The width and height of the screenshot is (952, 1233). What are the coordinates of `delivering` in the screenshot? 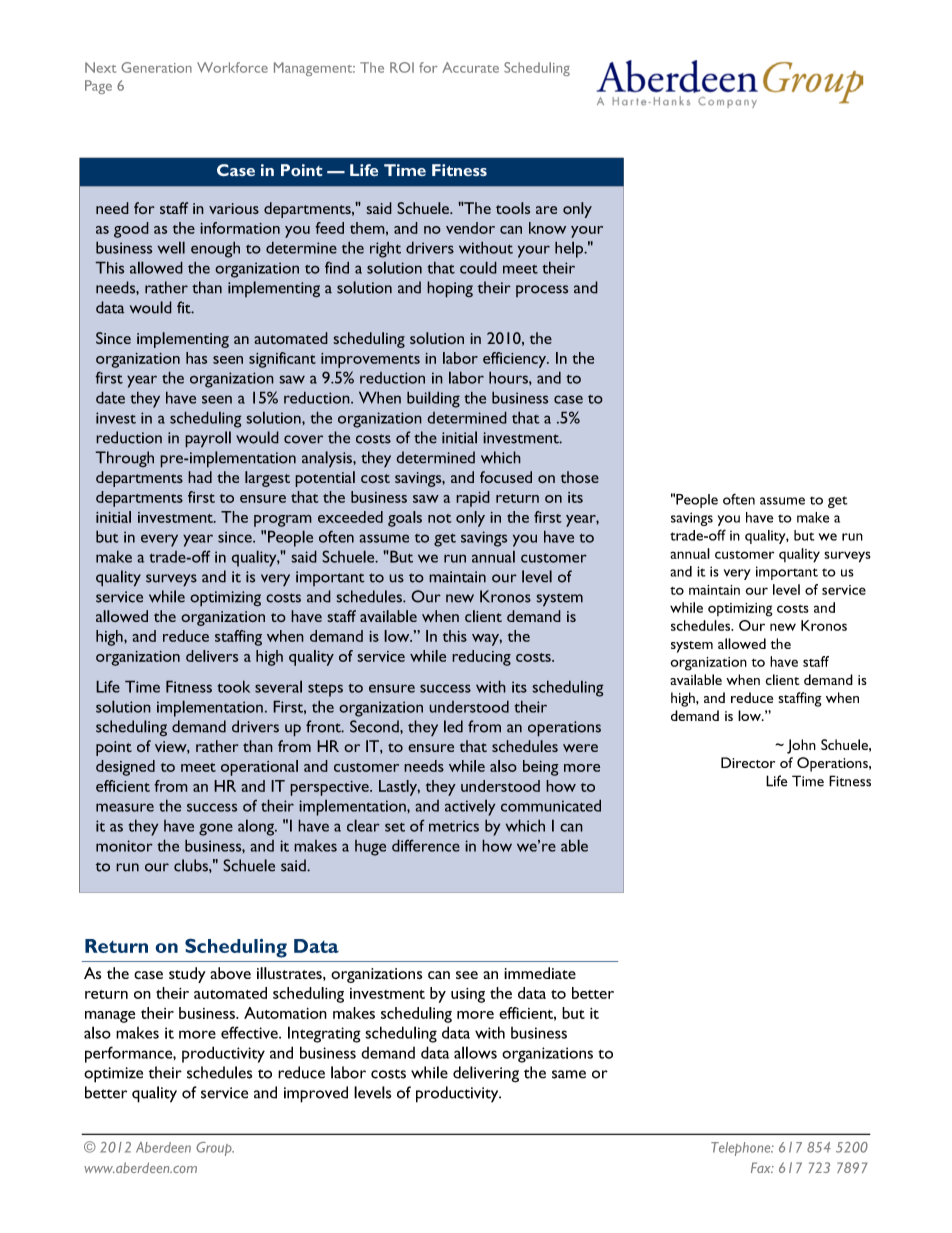 It's located at (486, 1074).
